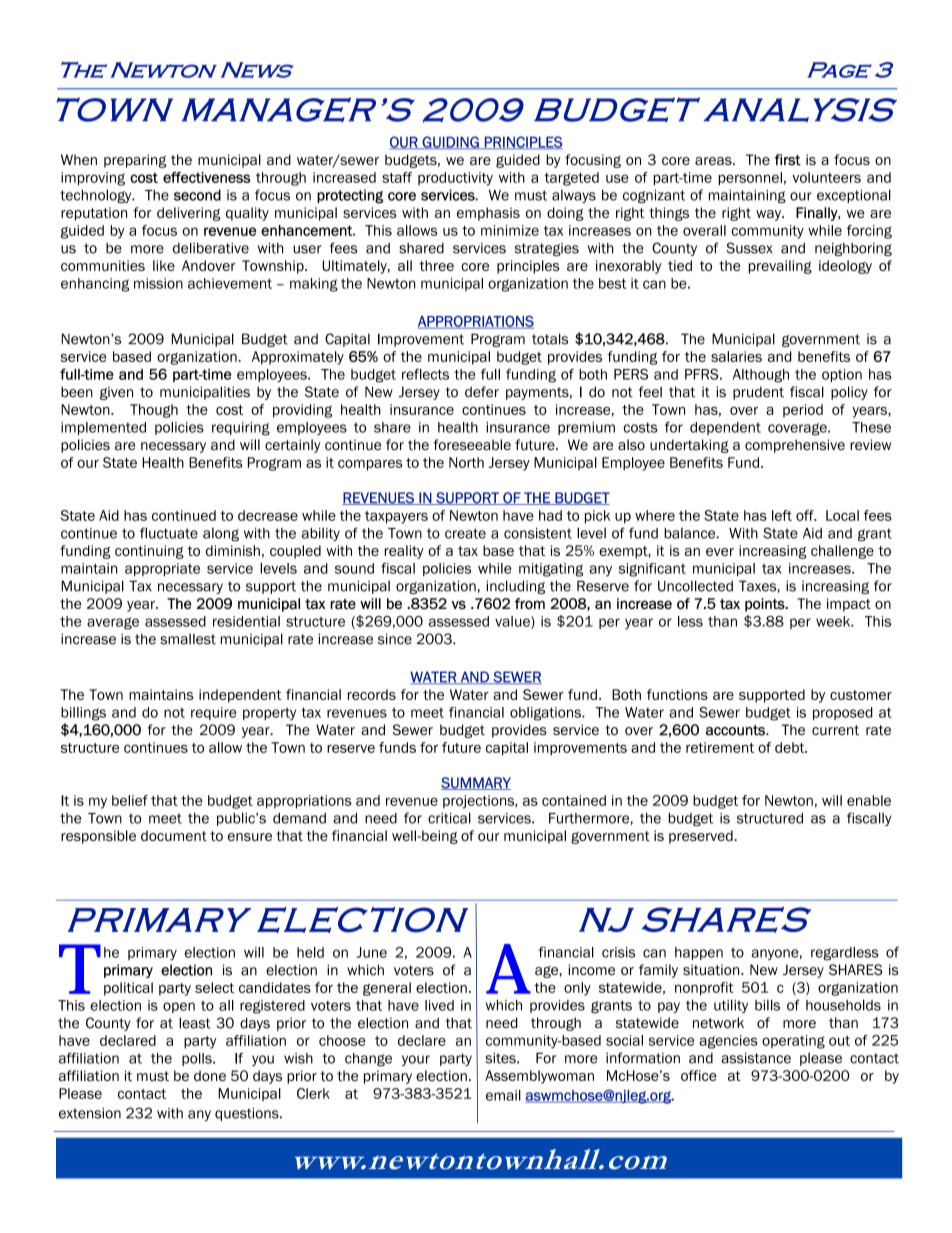 Image resolution: width=952 pixels, height=1233 pixels. I want to click on given, so click(116, 393).
